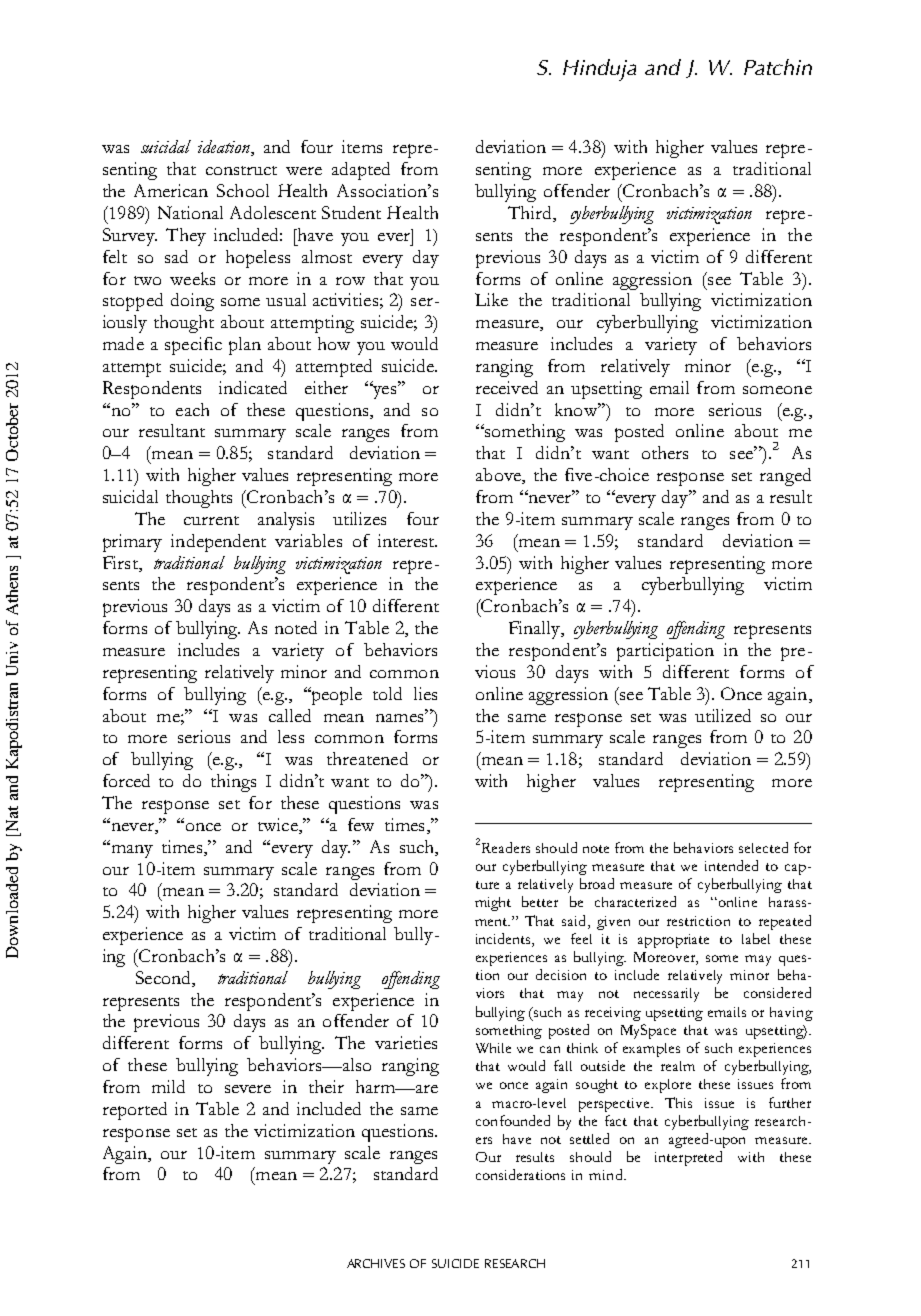  What do you see at coordinates (665, 452) in the document?
I see `others` at bounding box center [665, 452].
